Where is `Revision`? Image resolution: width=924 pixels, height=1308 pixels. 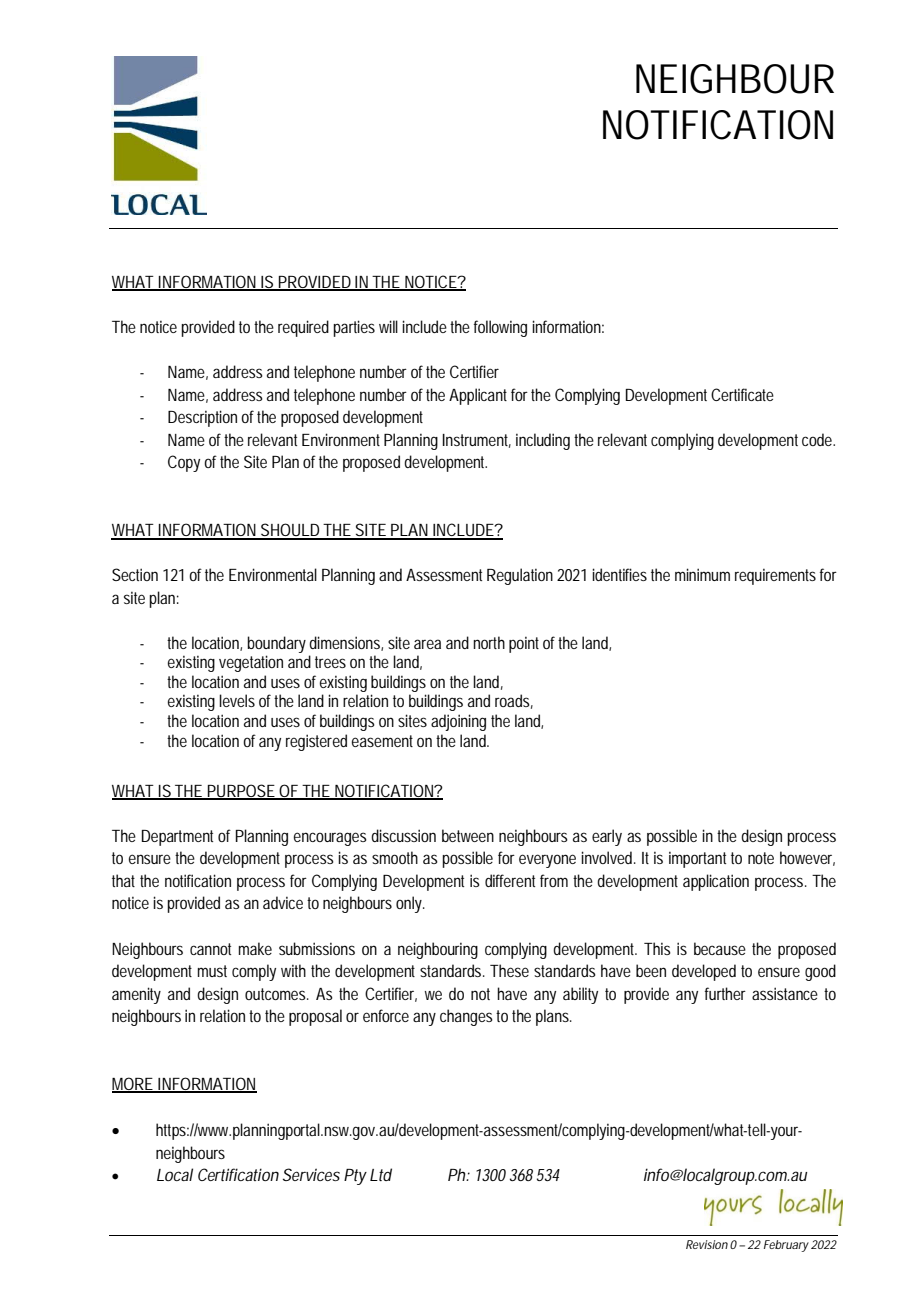
Revision is located at coordinates (707, 1244).
